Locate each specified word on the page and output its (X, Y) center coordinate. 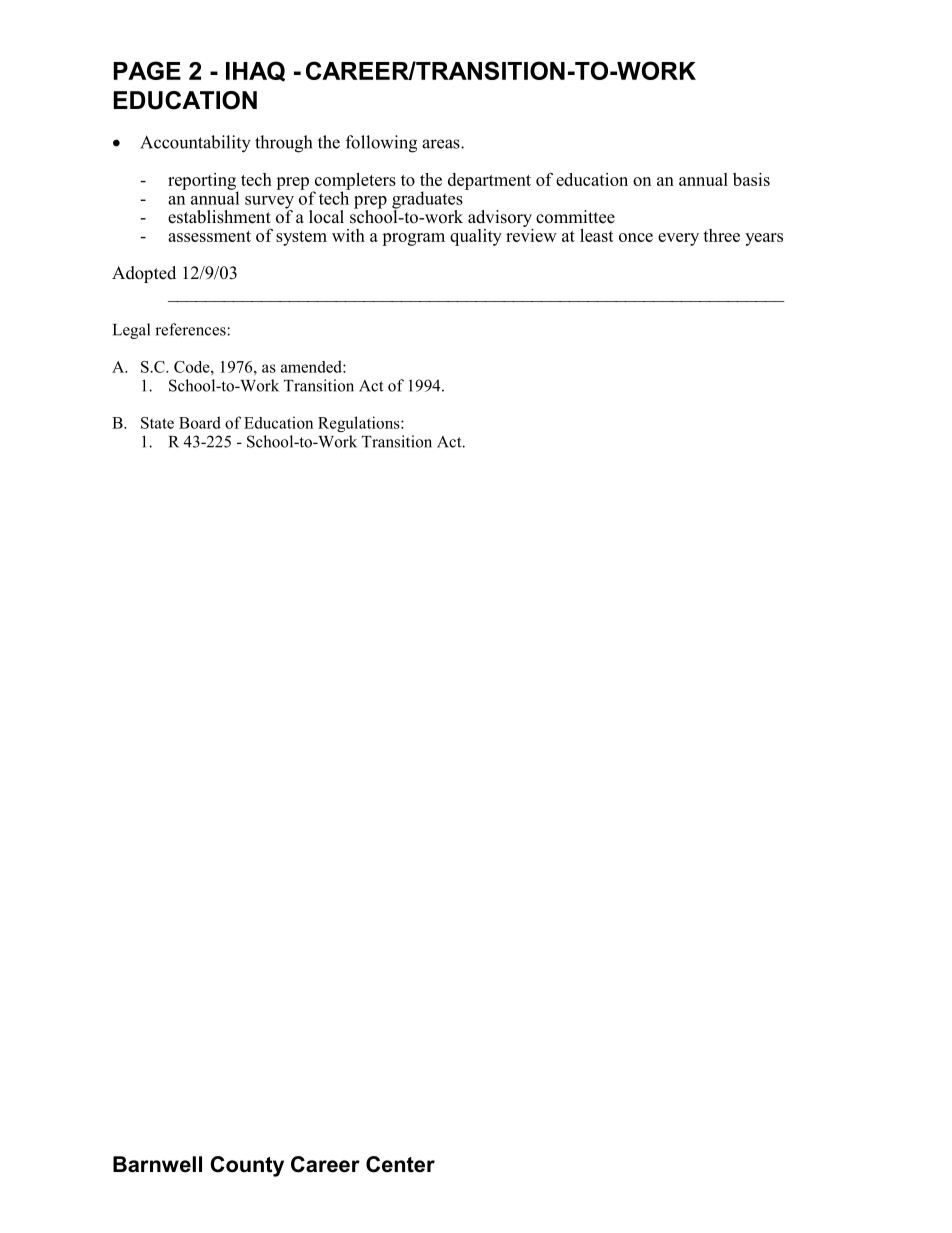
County (247, 1166)
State (157, 423)
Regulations (360, 424)
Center (400, 1164)
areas (442, 144)
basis (751, 179)
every (678, 239)
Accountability (195, 144)
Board (200, 422)
